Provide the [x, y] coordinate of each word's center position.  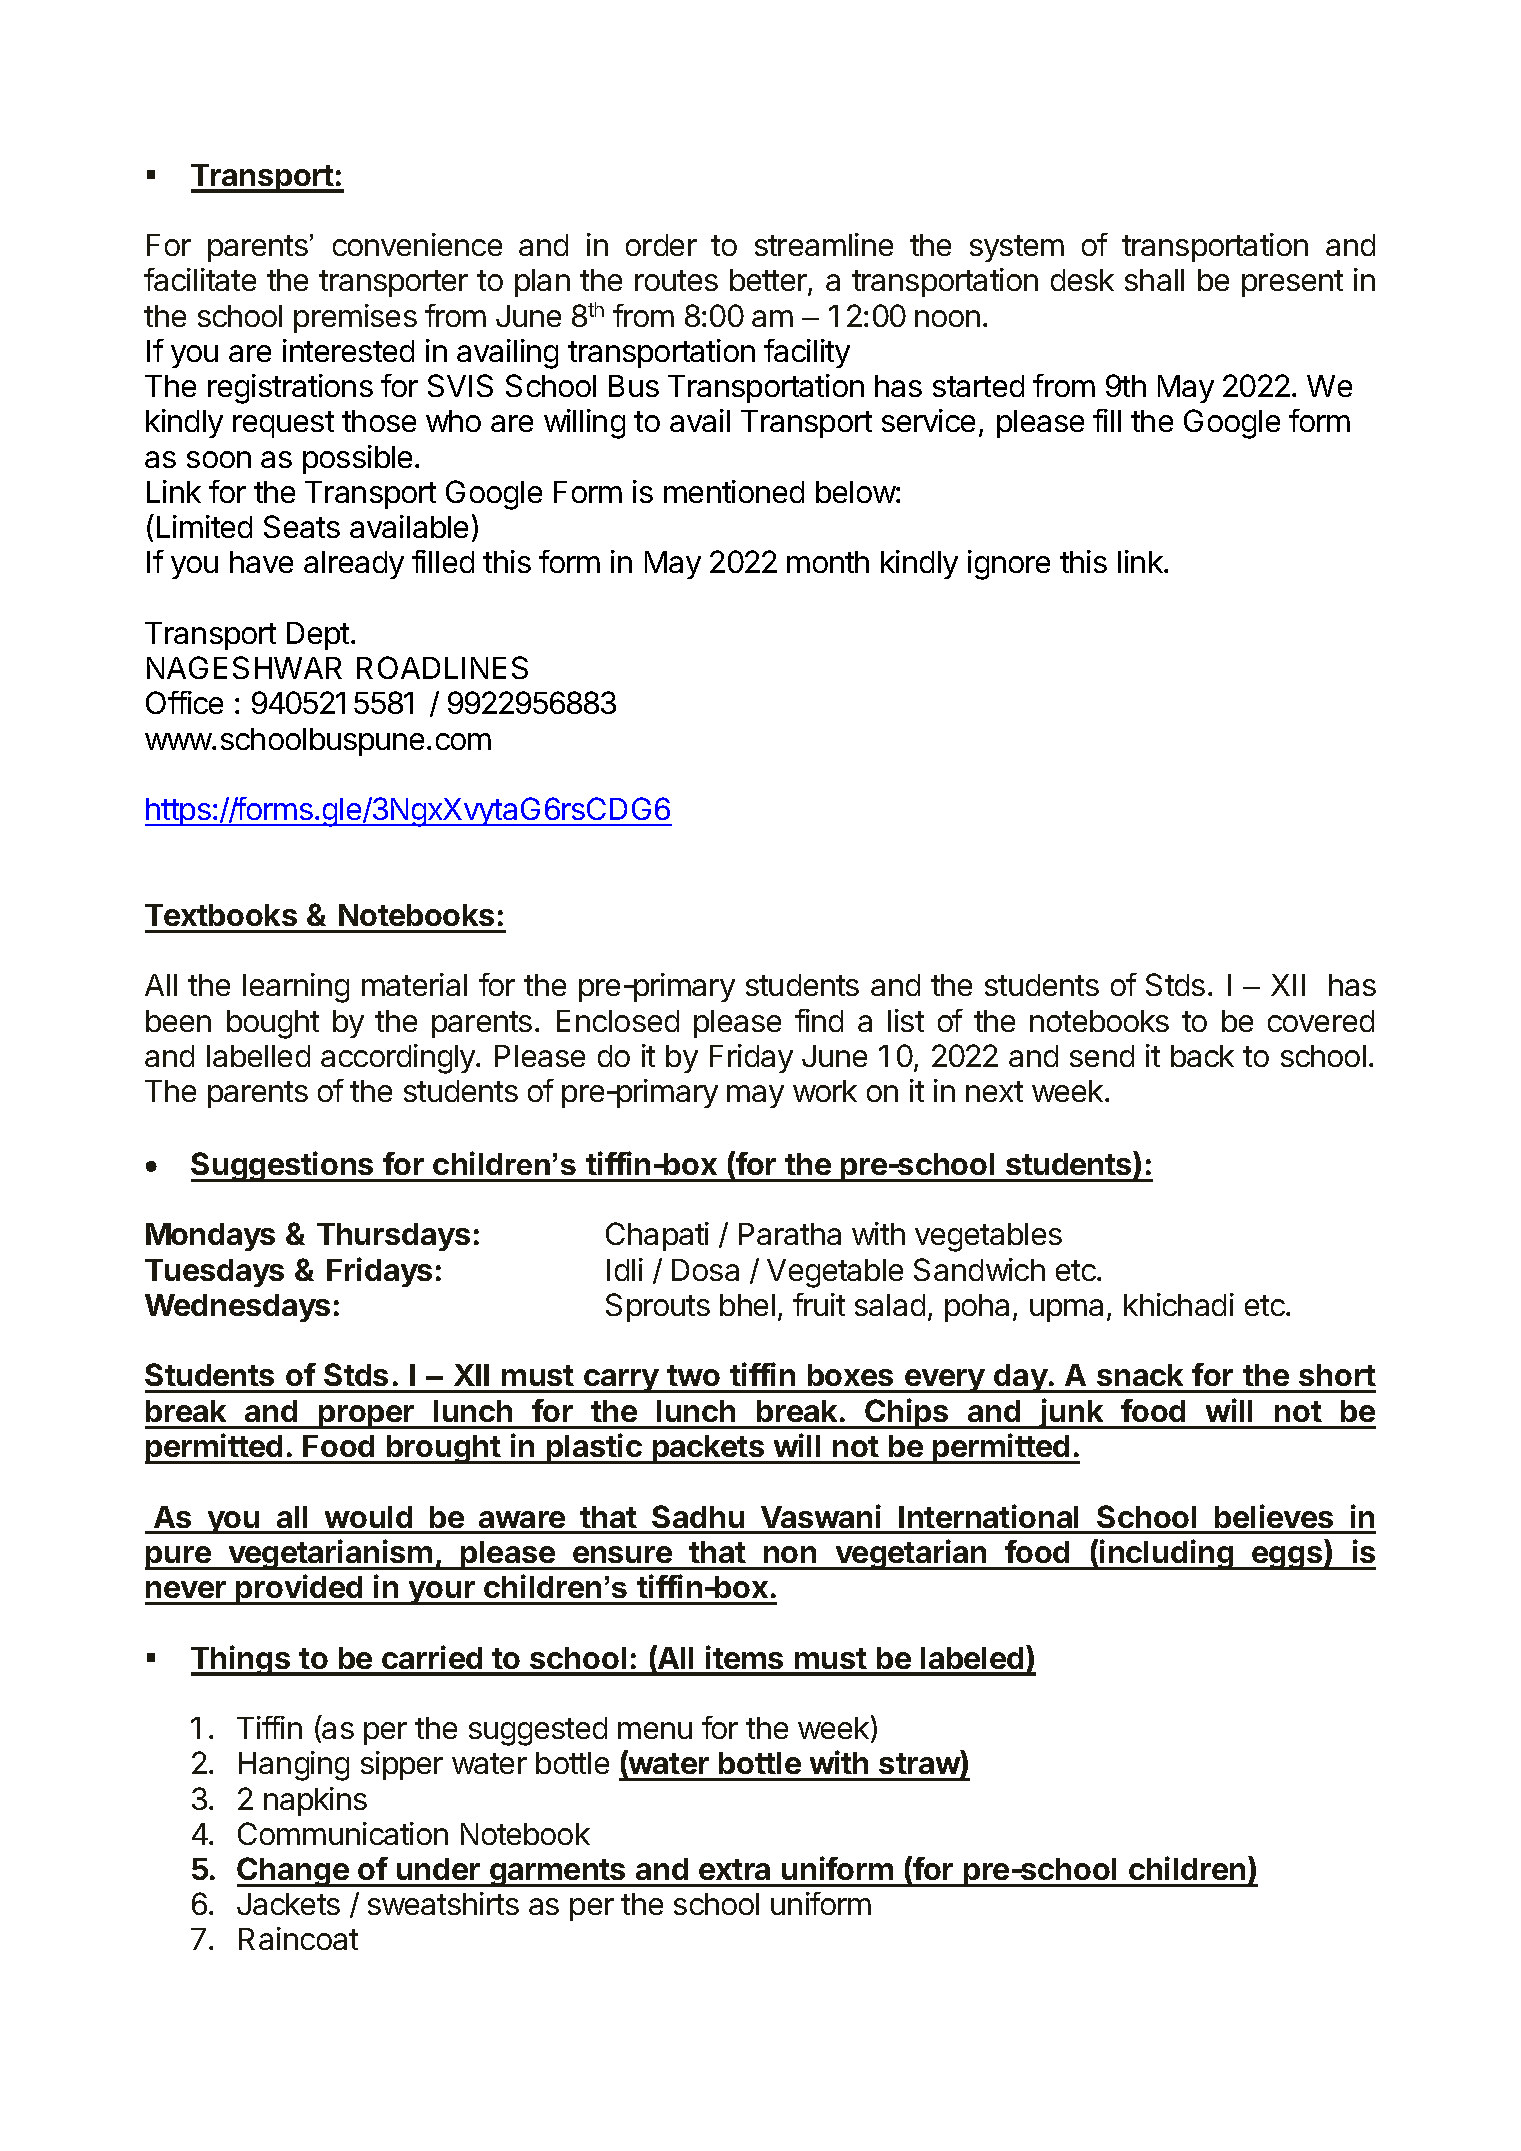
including [1167, 1554]
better [769, 282]
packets [708, 1449]
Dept [318, 636]
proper [367, 1417]
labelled [258, 1056]
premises [355, 318]
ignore [1009, 565]
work [825, 1091]
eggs [1287, 1558]
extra [734, 1869]
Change [294, 1872]
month [828, 562]
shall [1154, 280]
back [1202, 1056]
